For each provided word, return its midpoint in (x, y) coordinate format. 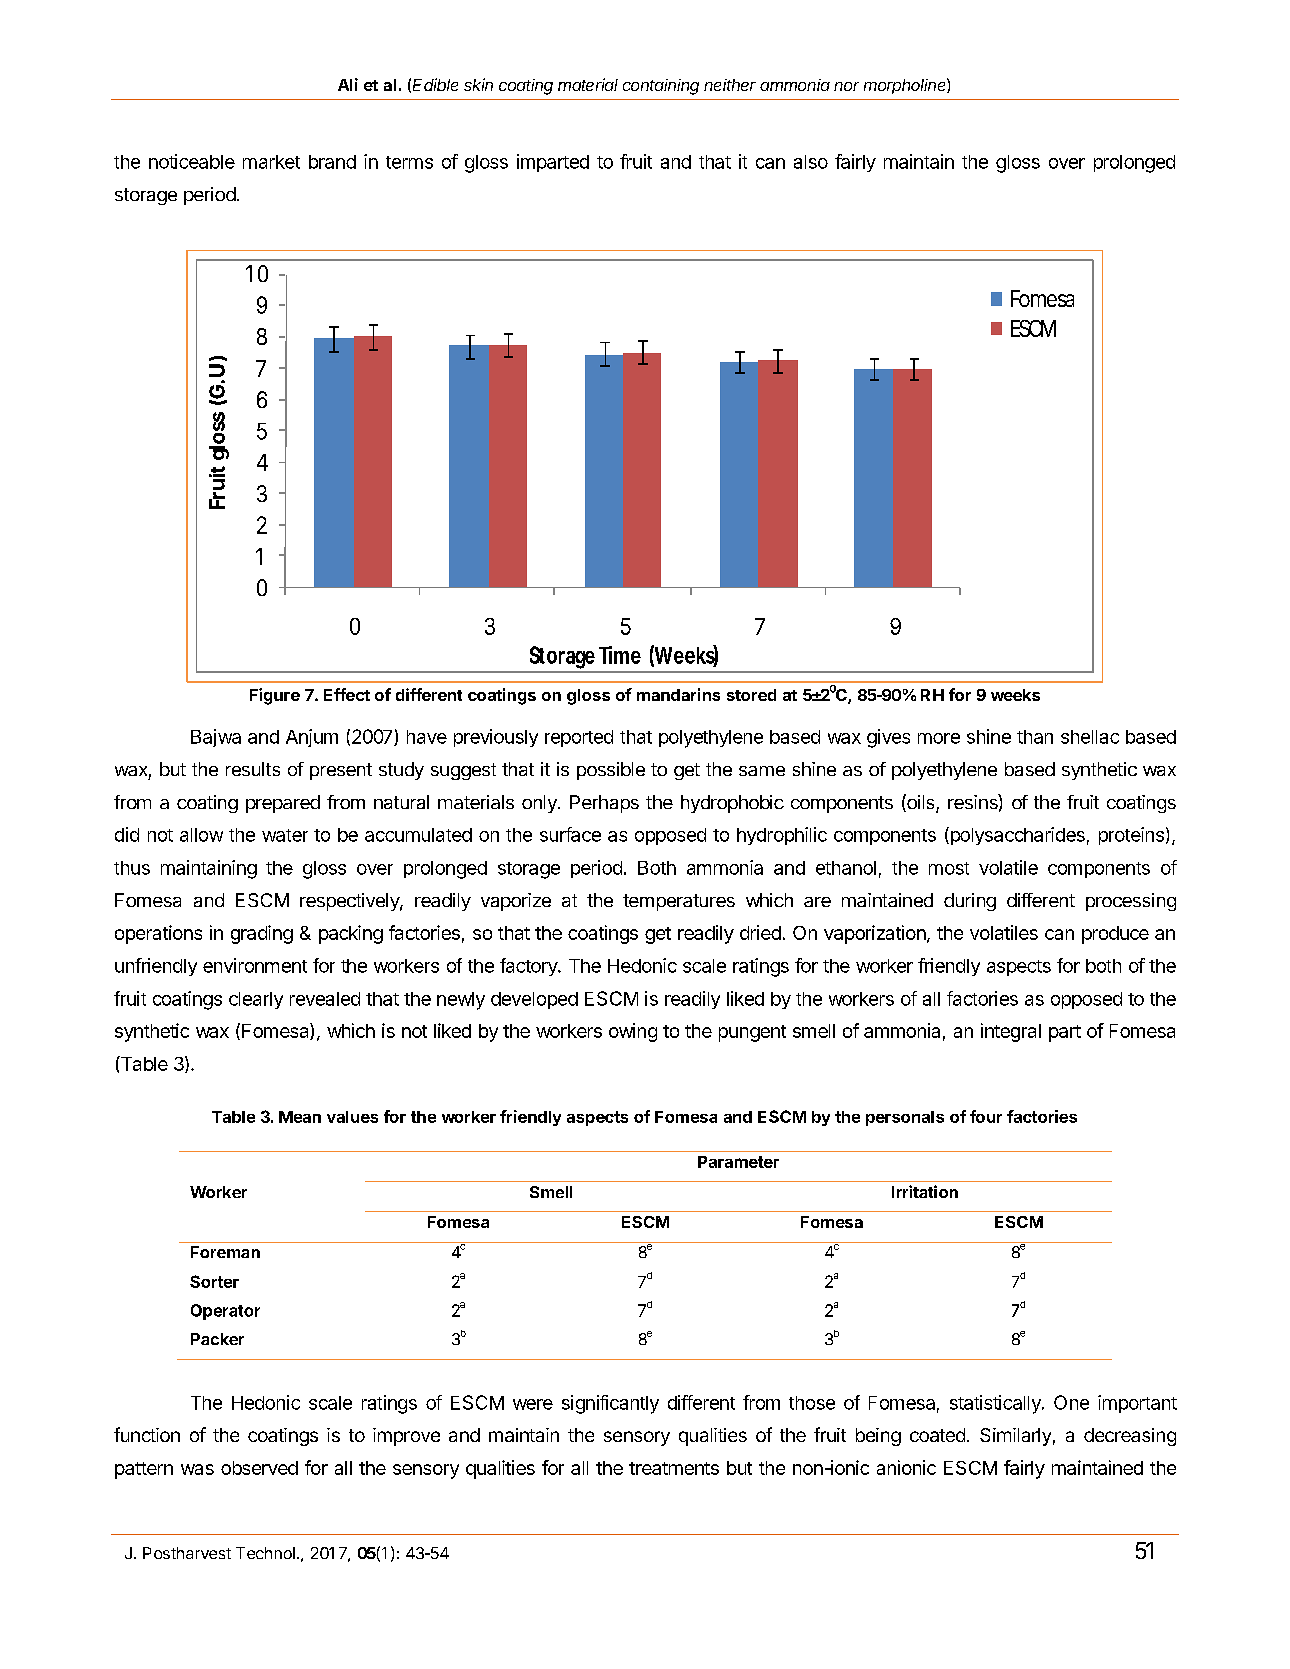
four (986, 1116)
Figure (275, 696)
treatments (674, 1468)
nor (846, 86)
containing (661, 87)
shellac (1090, 737)
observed (259, 1468)
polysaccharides (1016, 836)
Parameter (738, 1162)
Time (620, 655)
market (271, 162)
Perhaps (604, 804)
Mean (300, 1117)
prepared (283, 804)
